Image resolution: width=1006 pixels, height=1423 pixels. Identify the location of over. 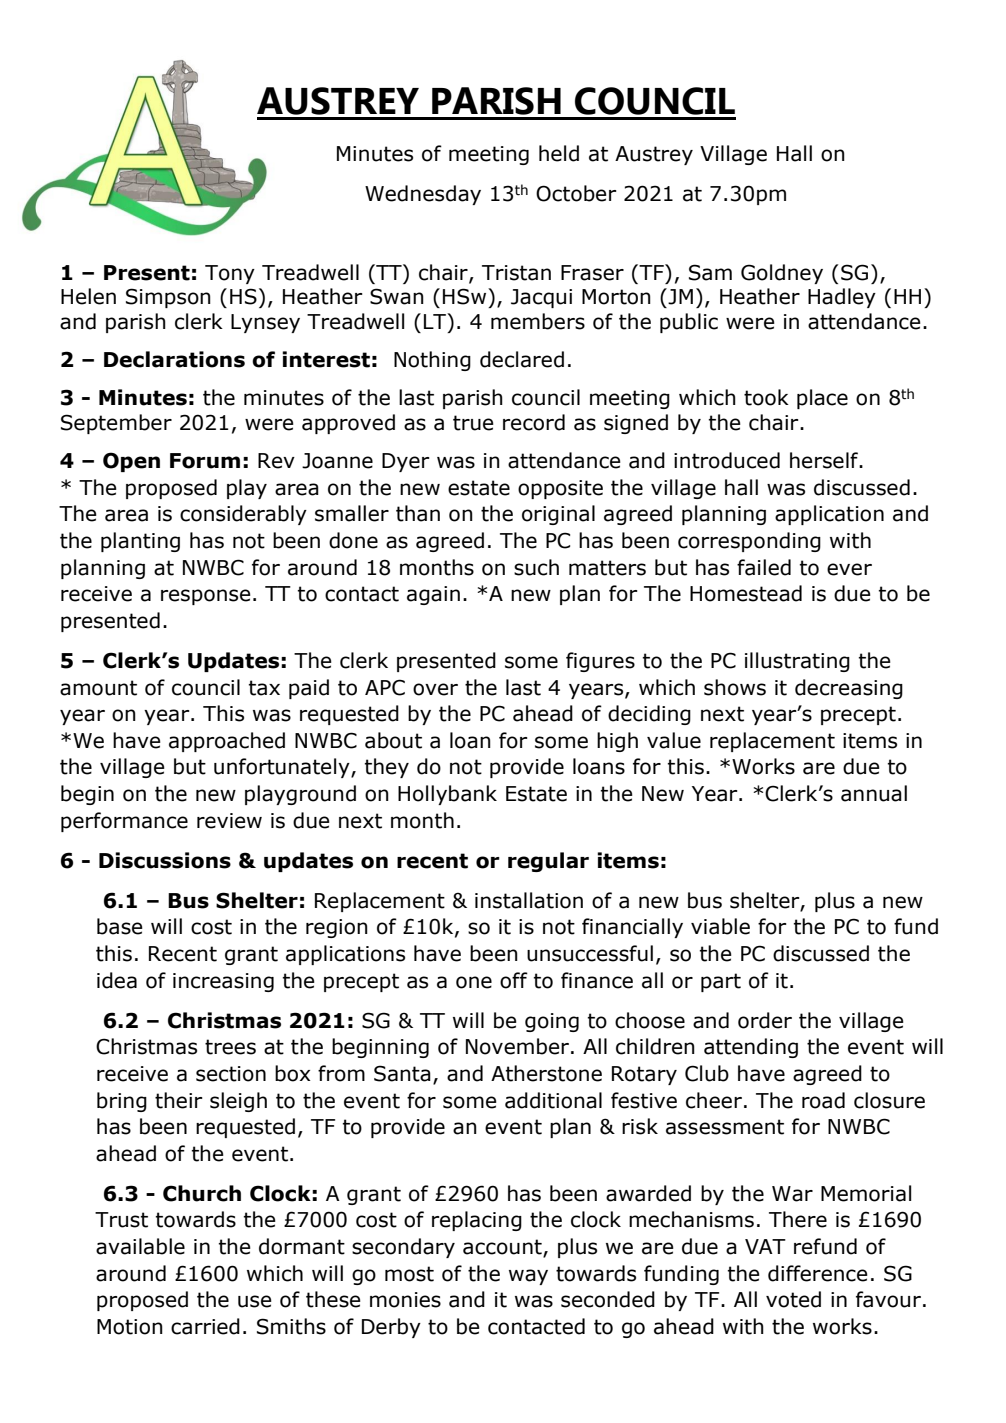
(435, 689).
